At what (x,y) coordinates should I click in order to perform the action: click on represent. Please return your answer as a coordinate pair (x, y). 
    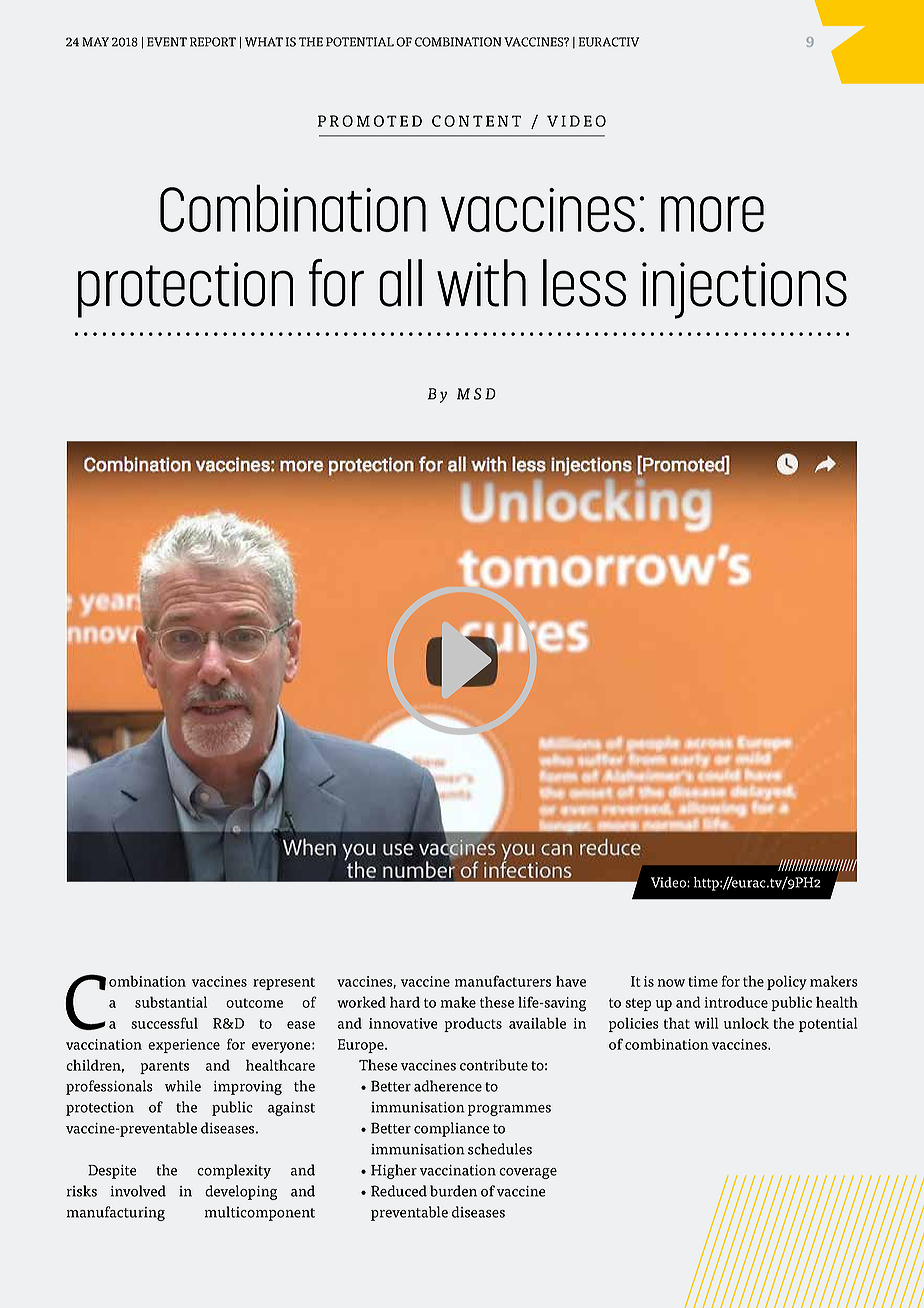
    Looking at the image, I should click on (284, 983).
